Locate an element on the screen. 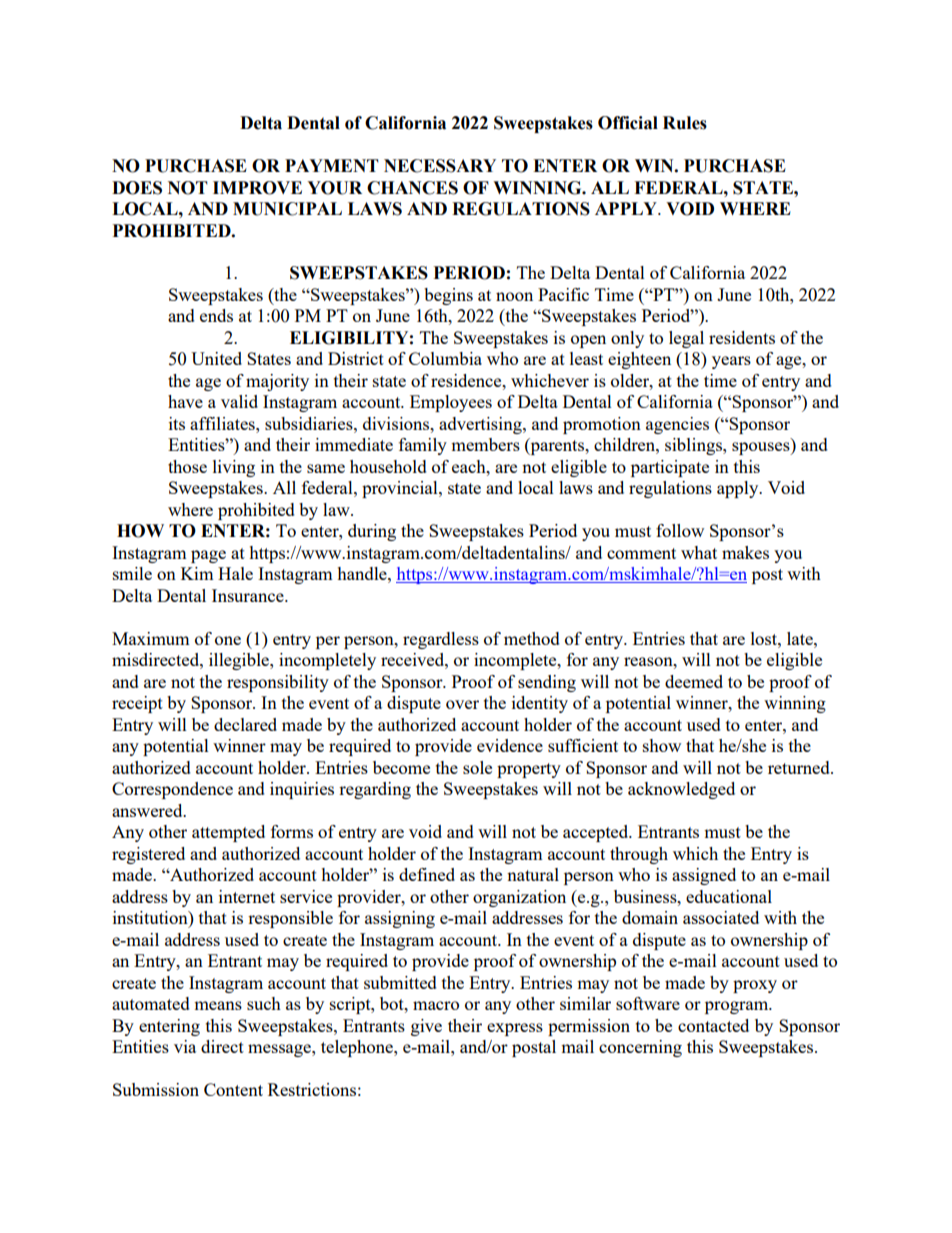  defined is located at coordinates (427, 874).
